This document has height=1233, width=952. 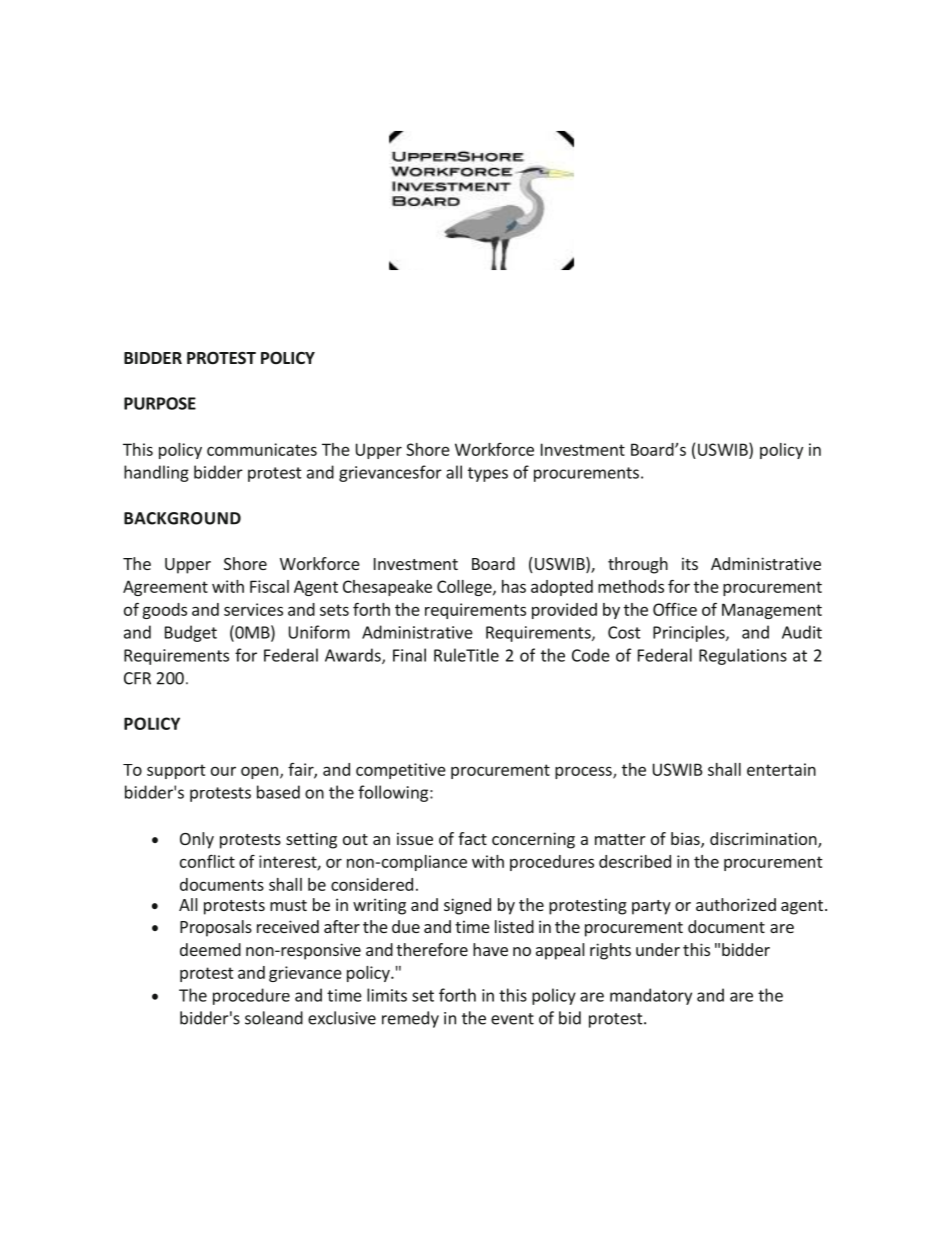 I want to click on CFR, so click(x=137, y=678).
